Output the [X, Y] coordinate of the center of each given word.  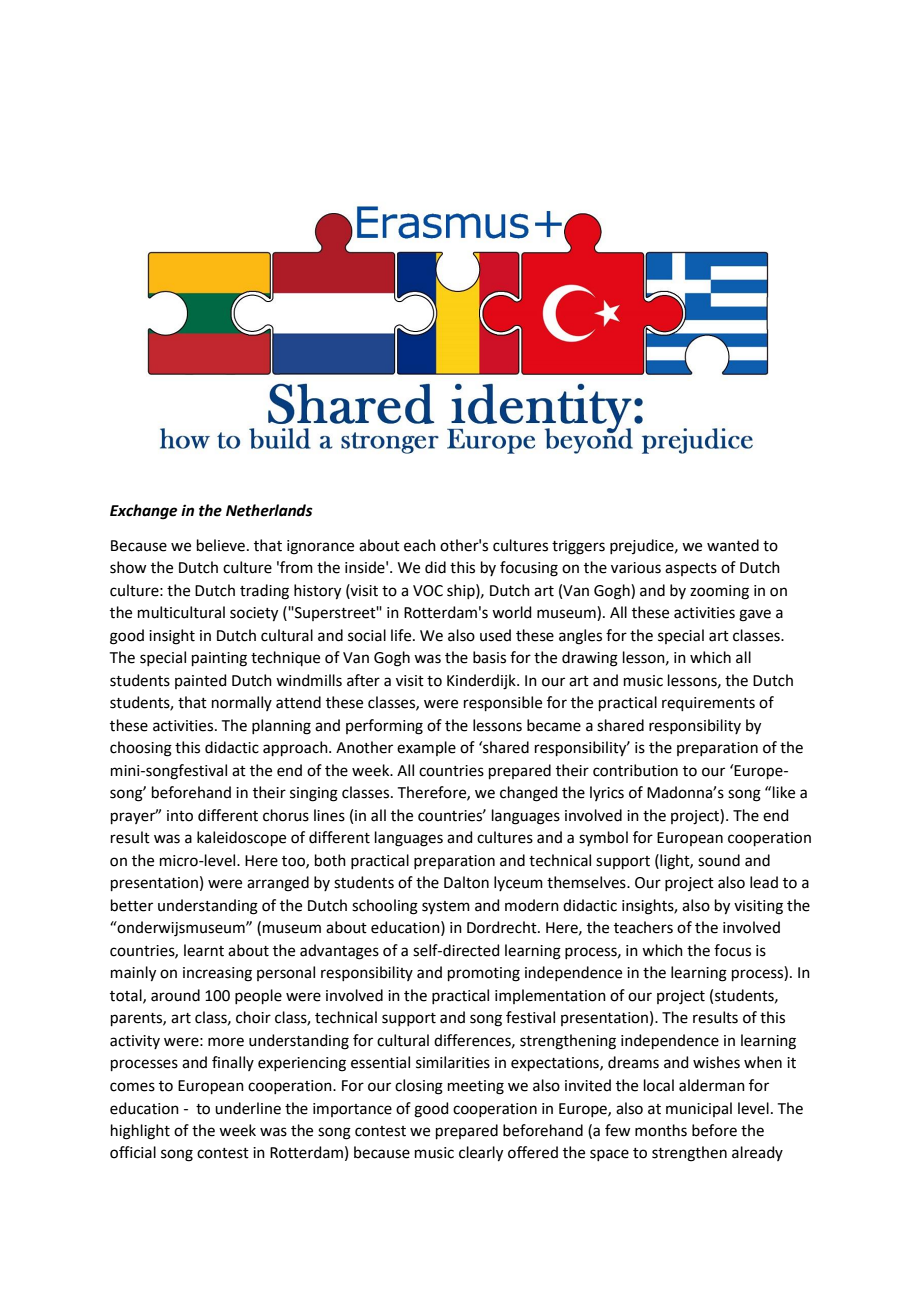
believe [222, 545]
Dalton [466, 882]
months [661, 1130]
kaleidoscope [241, 838]
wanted [733, 545]
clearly [481, 1154]
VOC [428, 591]
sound [719, 860]
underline [248, 1108]
